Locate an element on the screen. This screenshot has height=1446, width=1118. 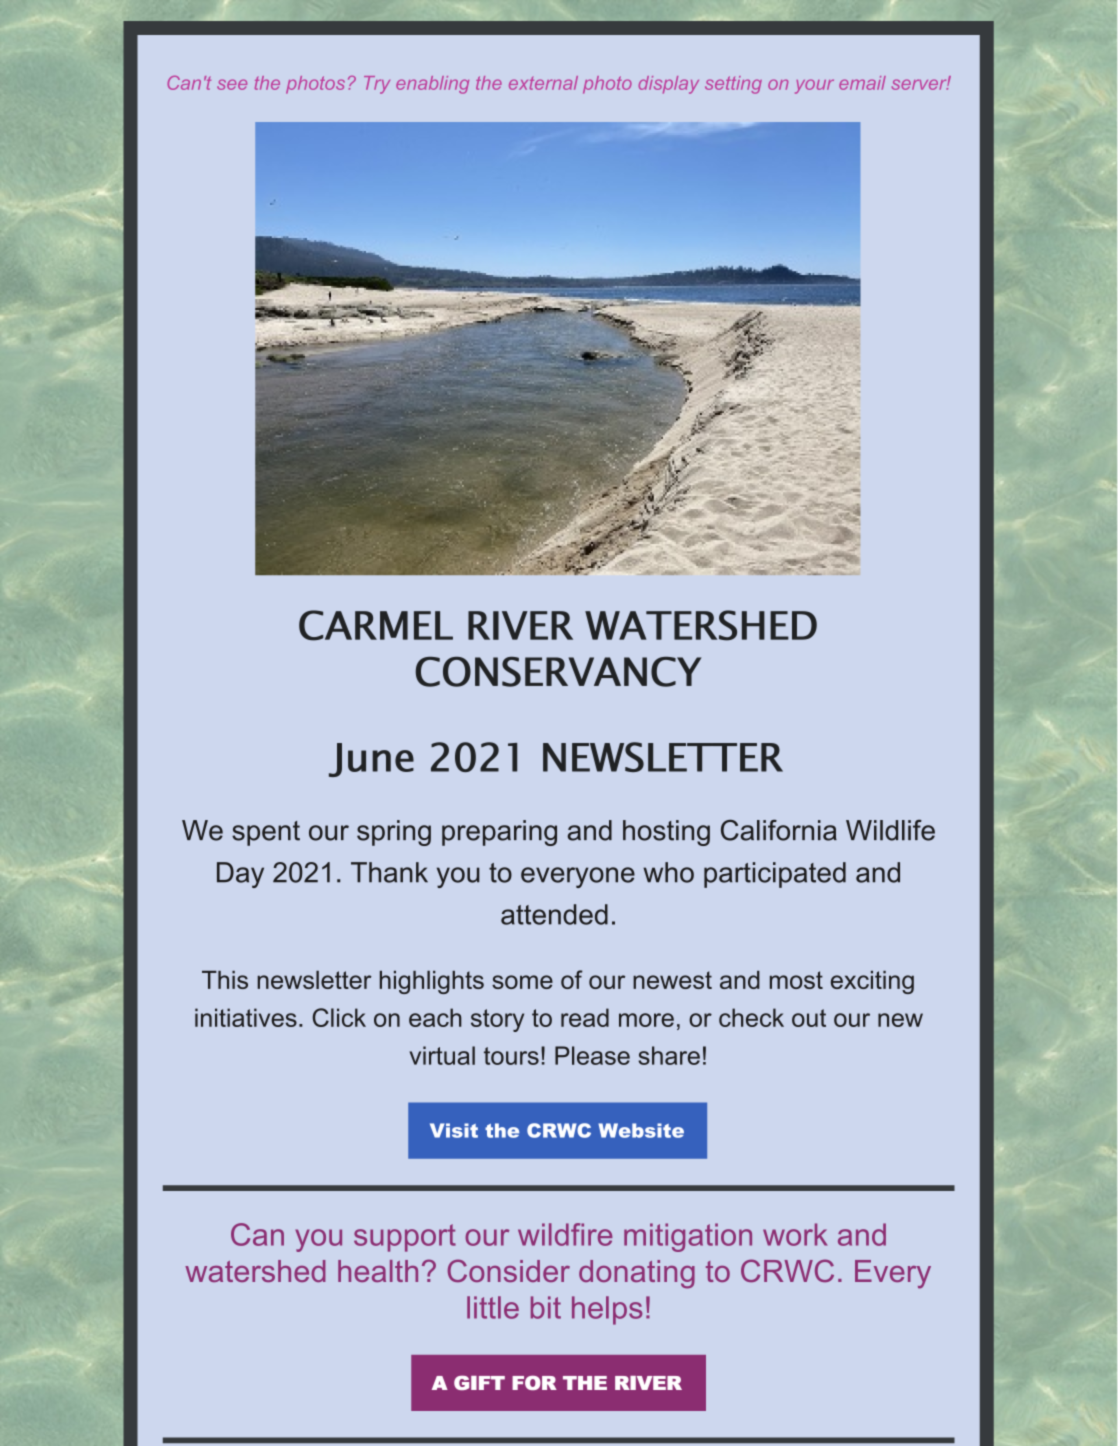
bit is located at coordinates (546, 1307).
